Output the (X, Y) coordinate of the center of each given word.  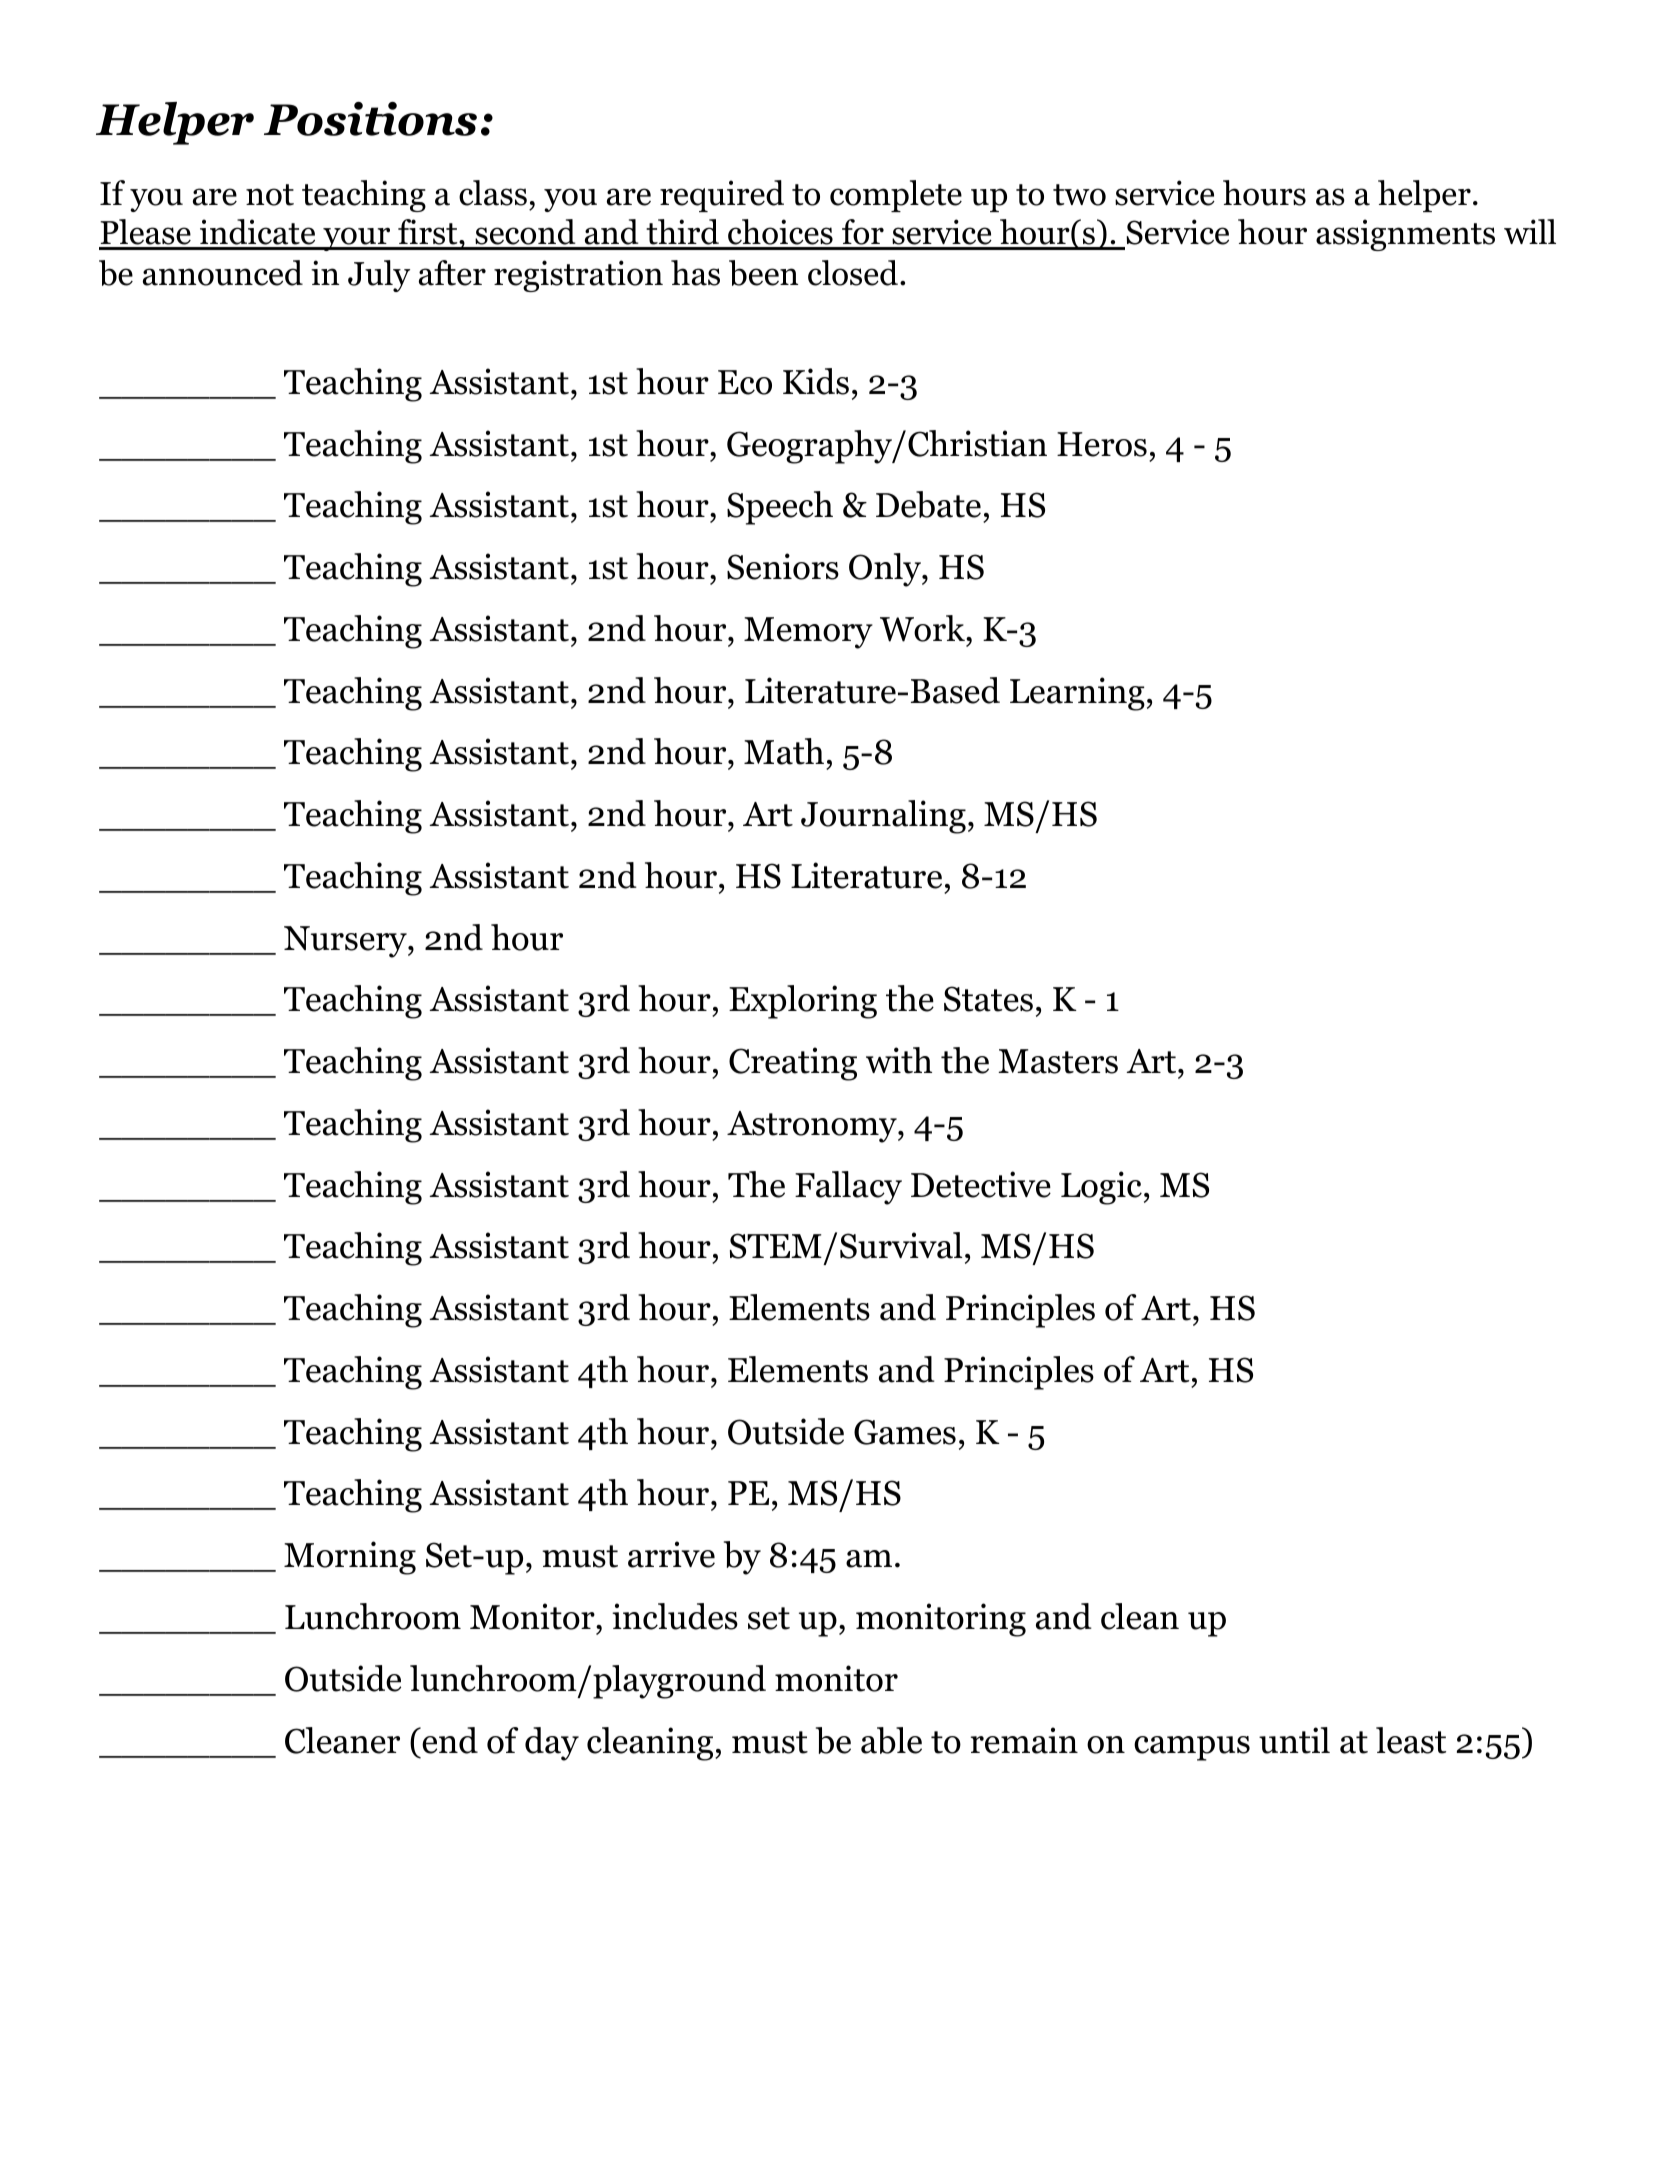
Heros (1102, 444)
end (449, 1740)
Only (886, 570)
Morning (350, 1558)
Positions (370, 119)
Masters (1058, 1061)
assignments (1405, 235)
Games (905, 1432)
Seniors (783, 566)
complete (896, 196)
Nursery (346, 942)
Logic (1101, 1188)
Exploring (803, 1002)
